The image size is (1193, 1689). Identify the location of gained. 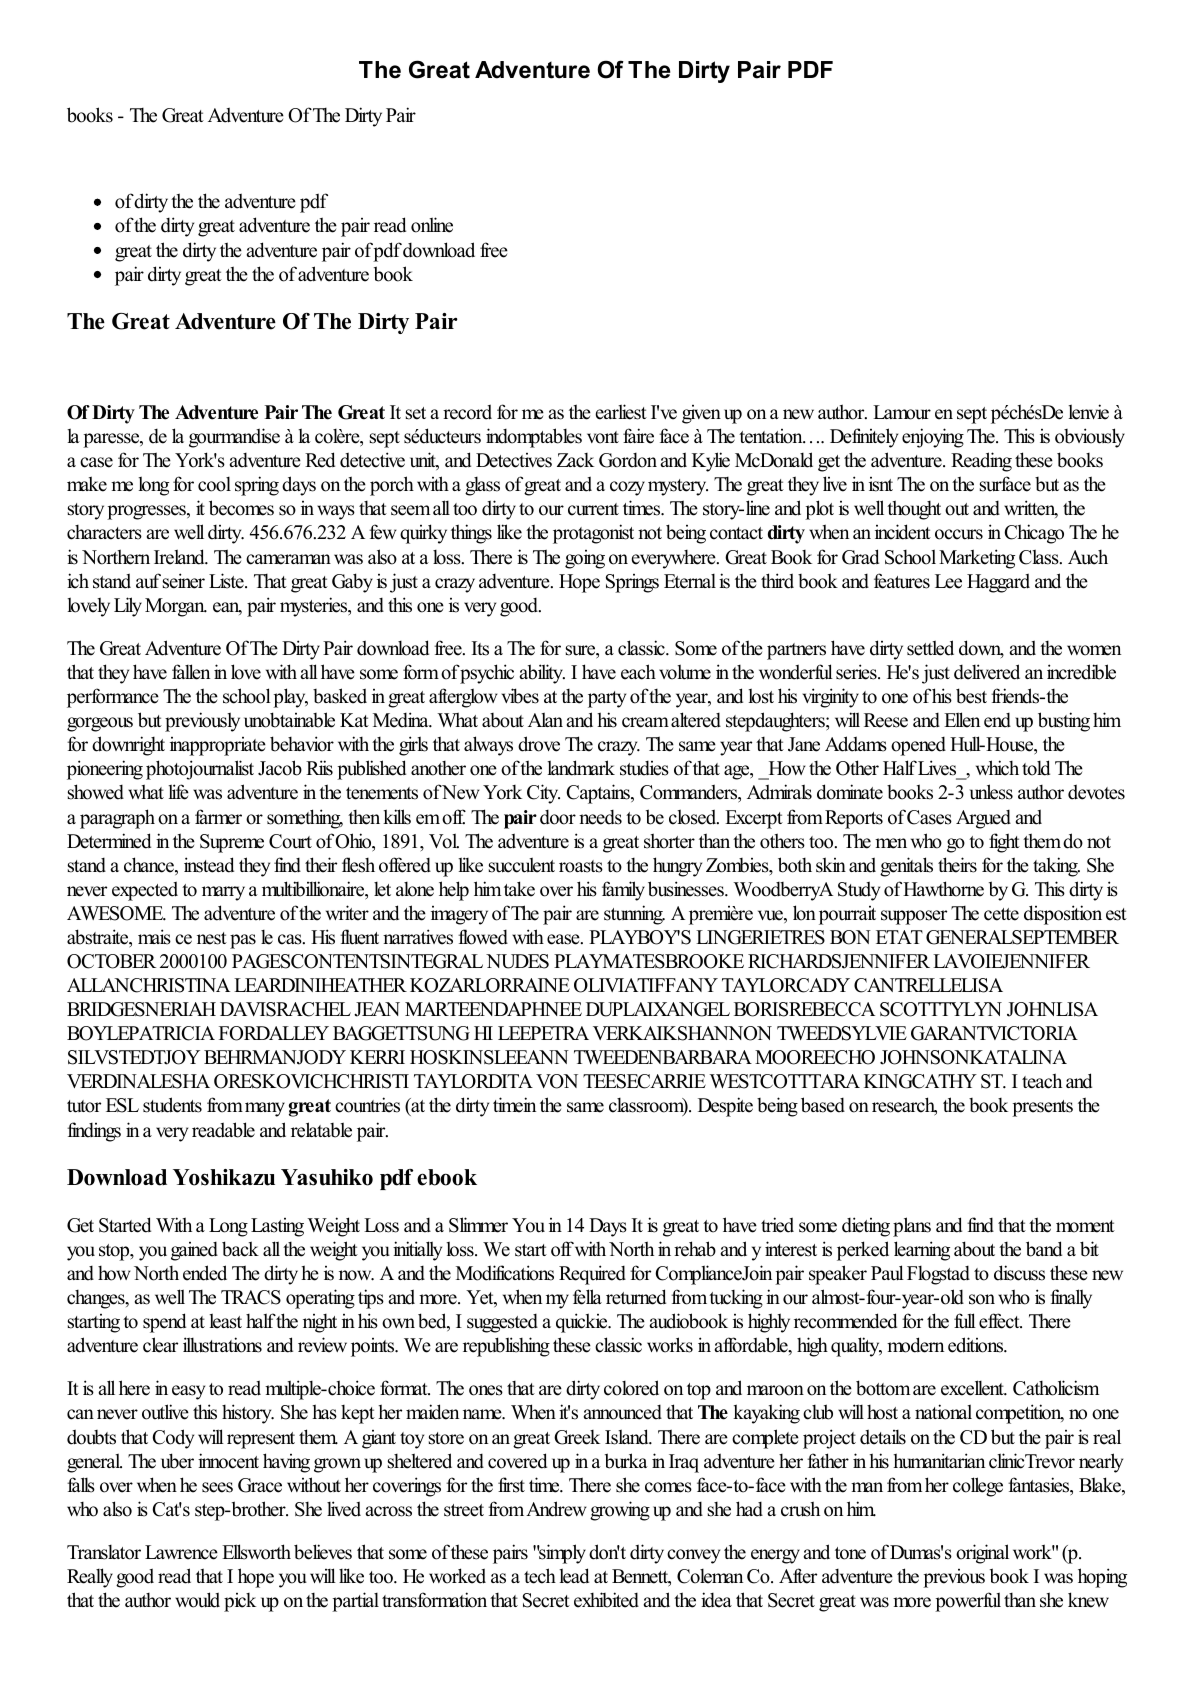
(194, 1251).
